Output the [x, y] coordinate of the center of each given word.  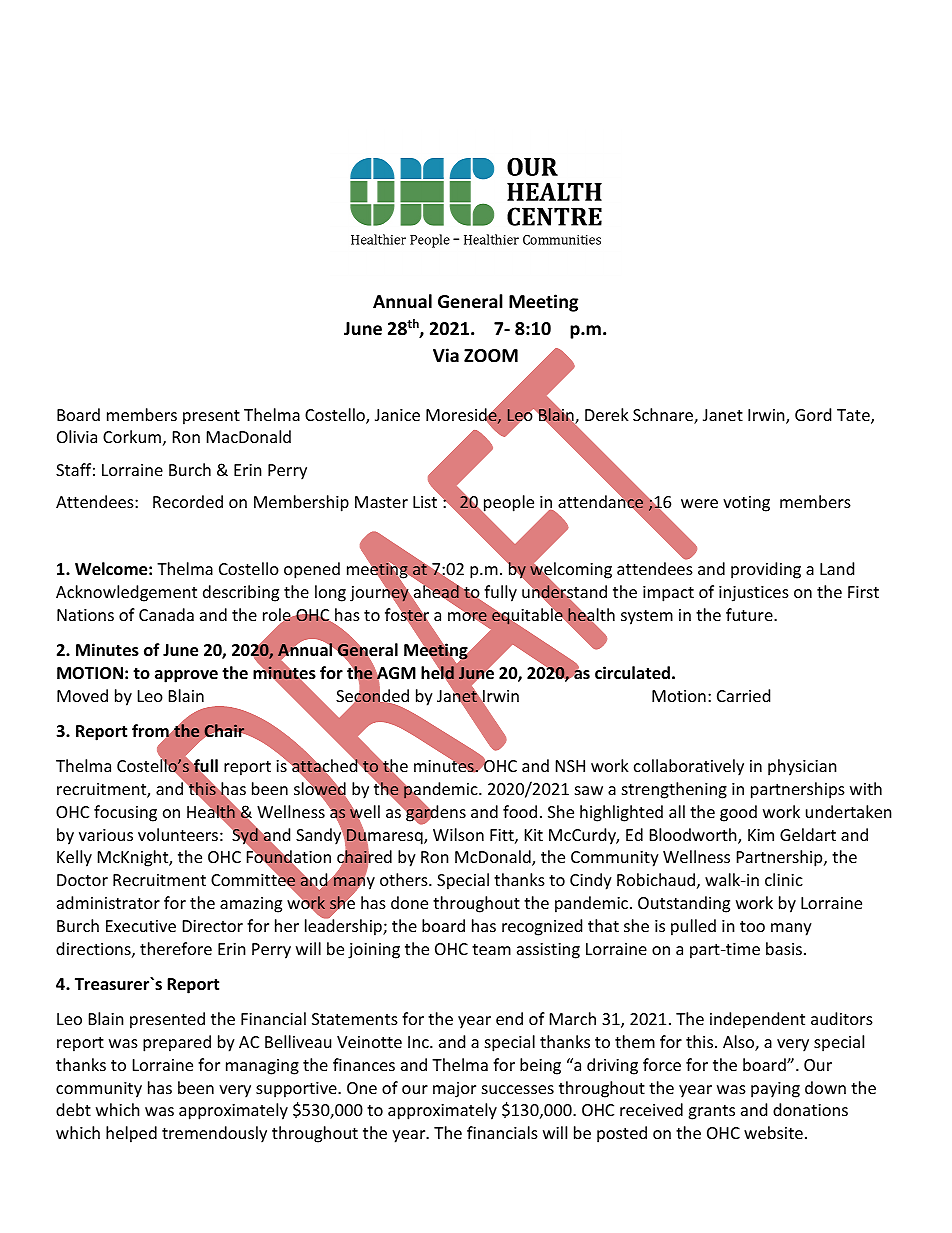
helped [131, 1134]
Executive [141, 926]
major [454, 1090]
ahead [436, 592]
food [520, 811]
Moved [82, 695]
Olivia [77, 436]
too [752, 926]
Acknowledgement [126, 593]
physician [802, 767]
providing [766, 570]
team [491, 949]
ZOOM [491, 356]
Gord [813, 414]
